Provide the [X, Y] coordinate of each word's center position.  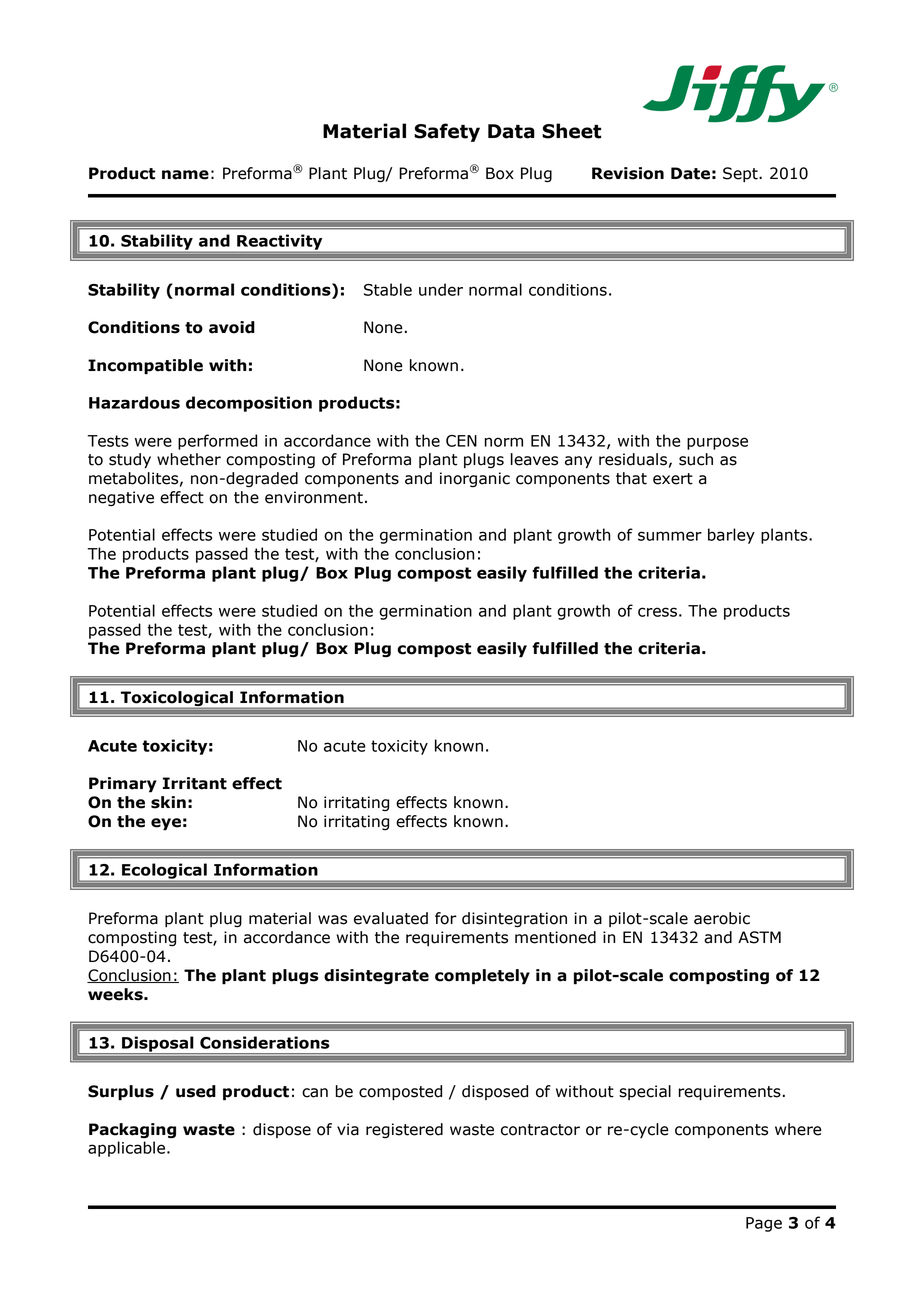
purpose [717, 443]
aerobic [722, 918]
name [185, 175]
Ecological [164, 871]
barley [731, 536]
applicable [126, 1149]
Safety [447, 132]
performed [217, 442]
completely [482, 977]
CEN [461, 441]
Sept [741, 174]
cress [657, 612]
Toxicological [177, 698]
